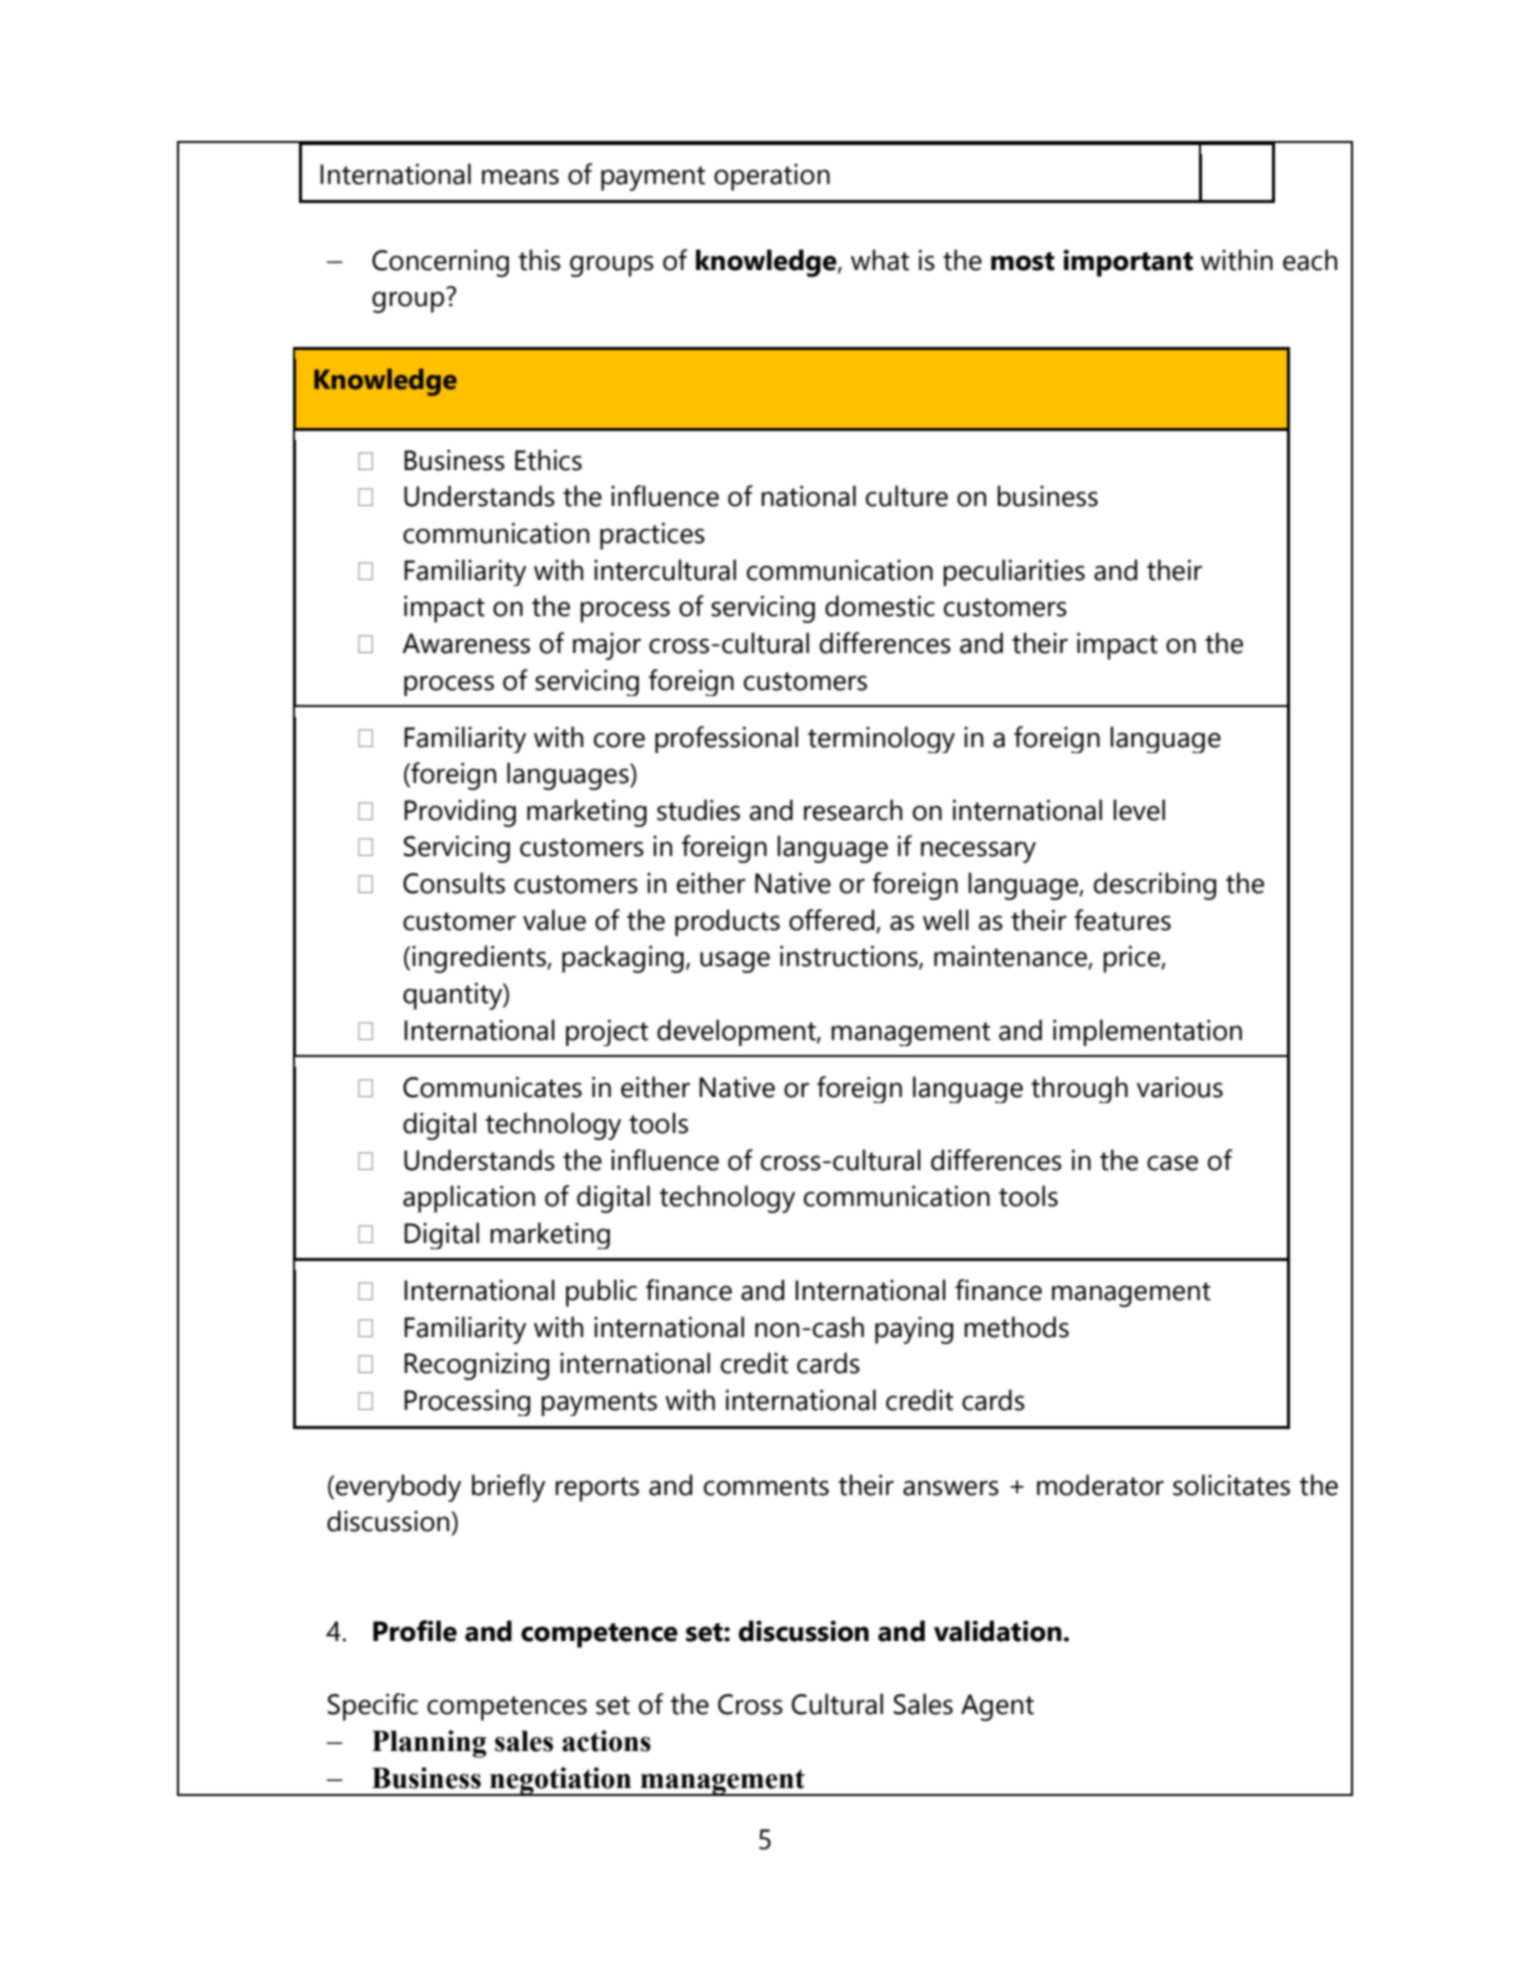  I want to click on what, so click(880, 260).
